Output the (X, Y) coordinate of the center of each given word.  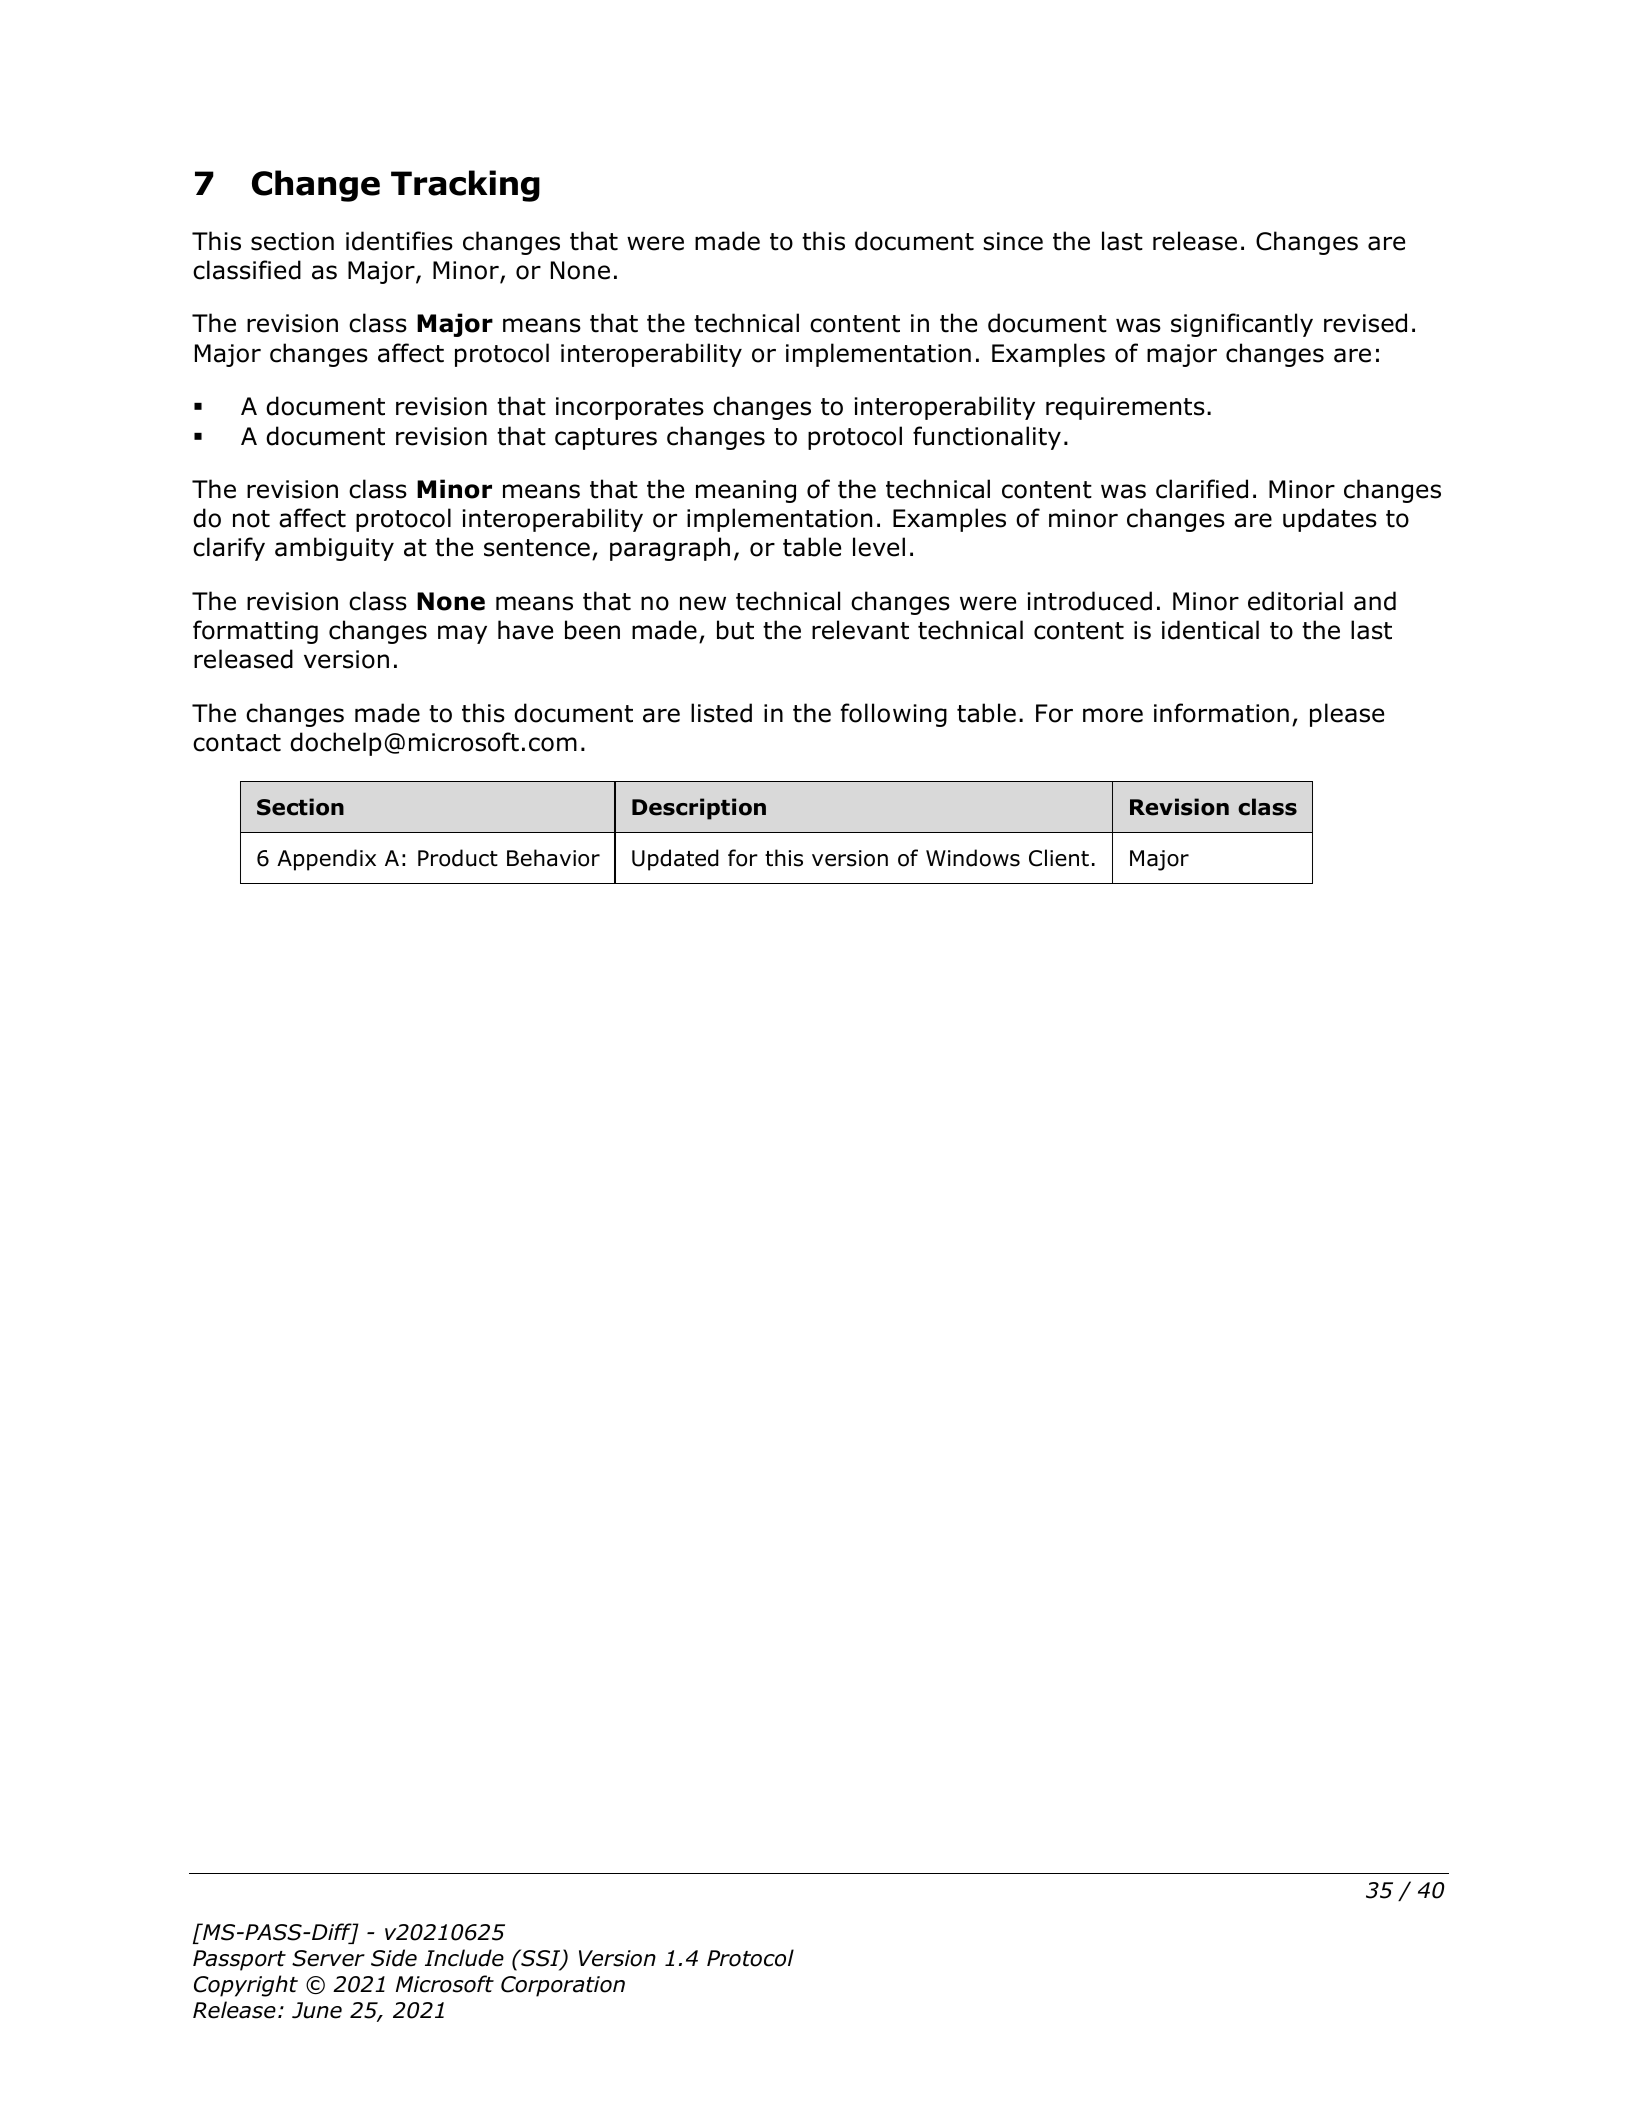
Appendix (326, 860)
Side (394, 1958)
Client (1059, 858)
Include (464, 1958)
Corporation (563, 1986)
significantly (1242, 325)
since (1013, 241)
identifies (399, 241)
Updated (675, 860)
